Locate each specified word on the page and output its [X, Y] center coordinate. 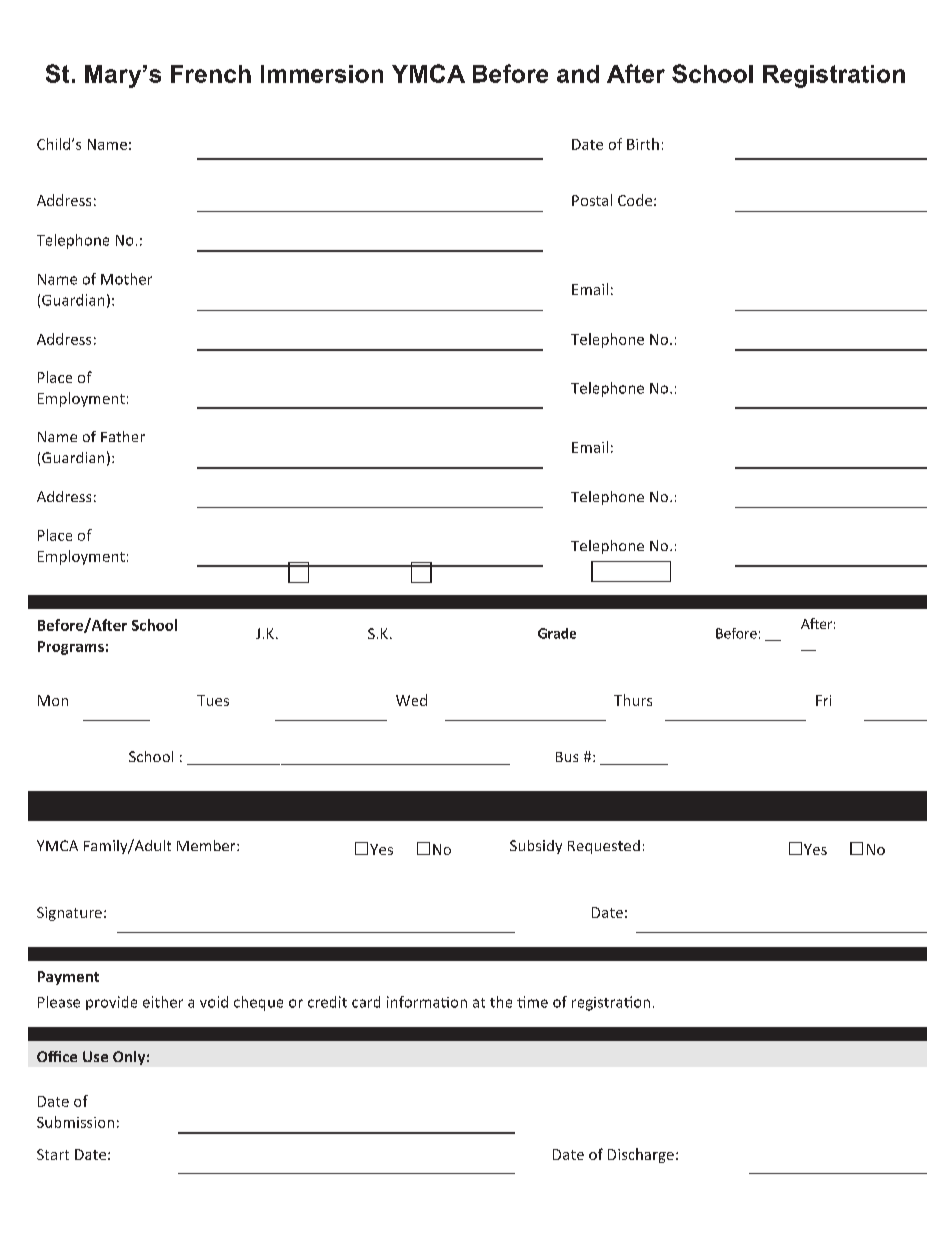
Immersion [322, 74]
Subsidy [536, 847]
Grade [557, 633]
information [427, 1002]
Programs [71, 648]
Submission [75, 1122]
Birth [643, 144]
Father [123, 436]
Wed [411, 700]
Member [207, 845]
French [211, 74]
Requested [604, 847]
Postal [592, 200]
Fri [823, 700]
